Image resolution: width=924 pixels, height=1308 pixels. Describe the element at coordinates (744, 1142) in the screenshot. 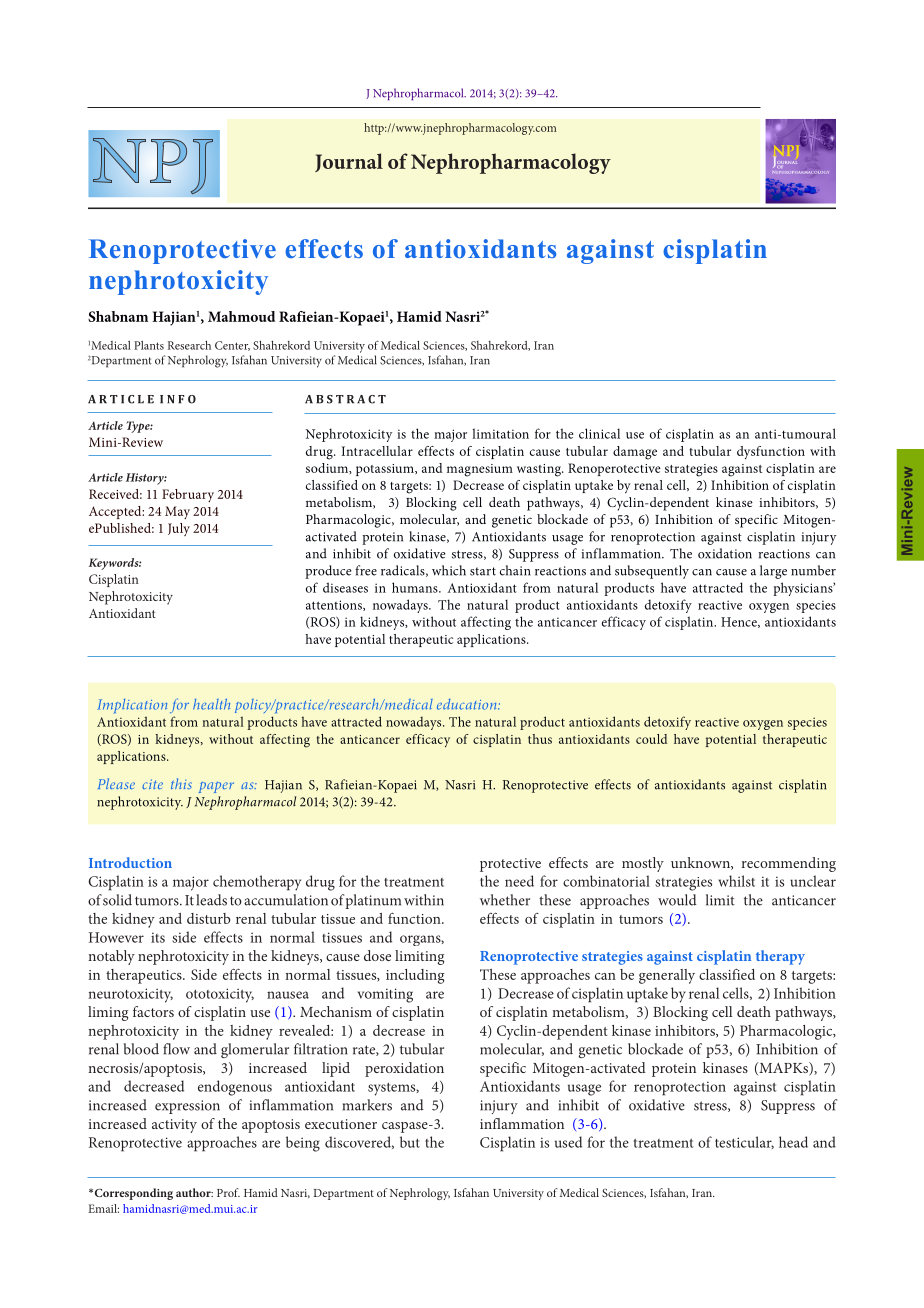

I see `testicular` at that location.
